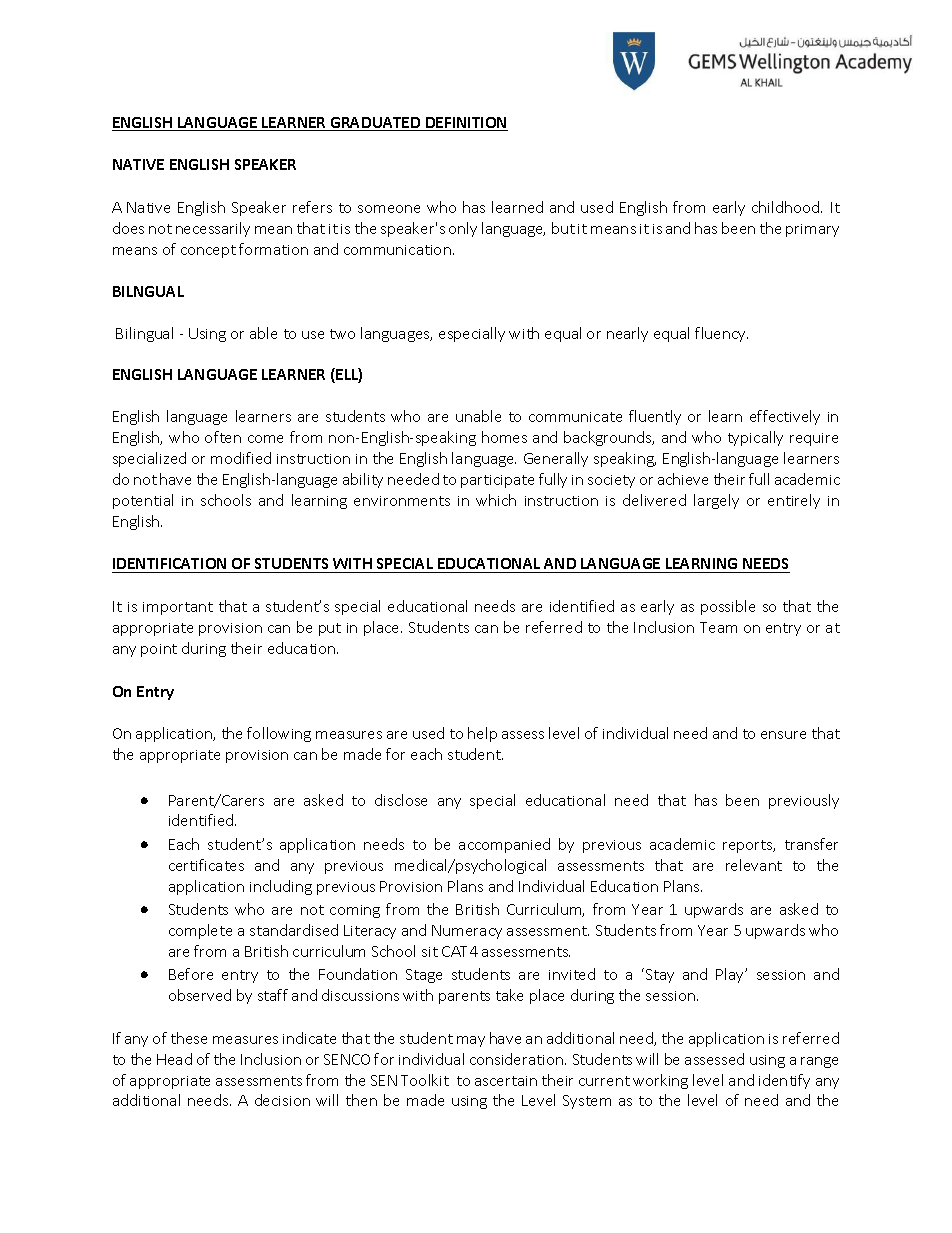 The image size is (952, 1233). Describe the element at coordinates (241, 458) in the document. I see `modified` at that location.
